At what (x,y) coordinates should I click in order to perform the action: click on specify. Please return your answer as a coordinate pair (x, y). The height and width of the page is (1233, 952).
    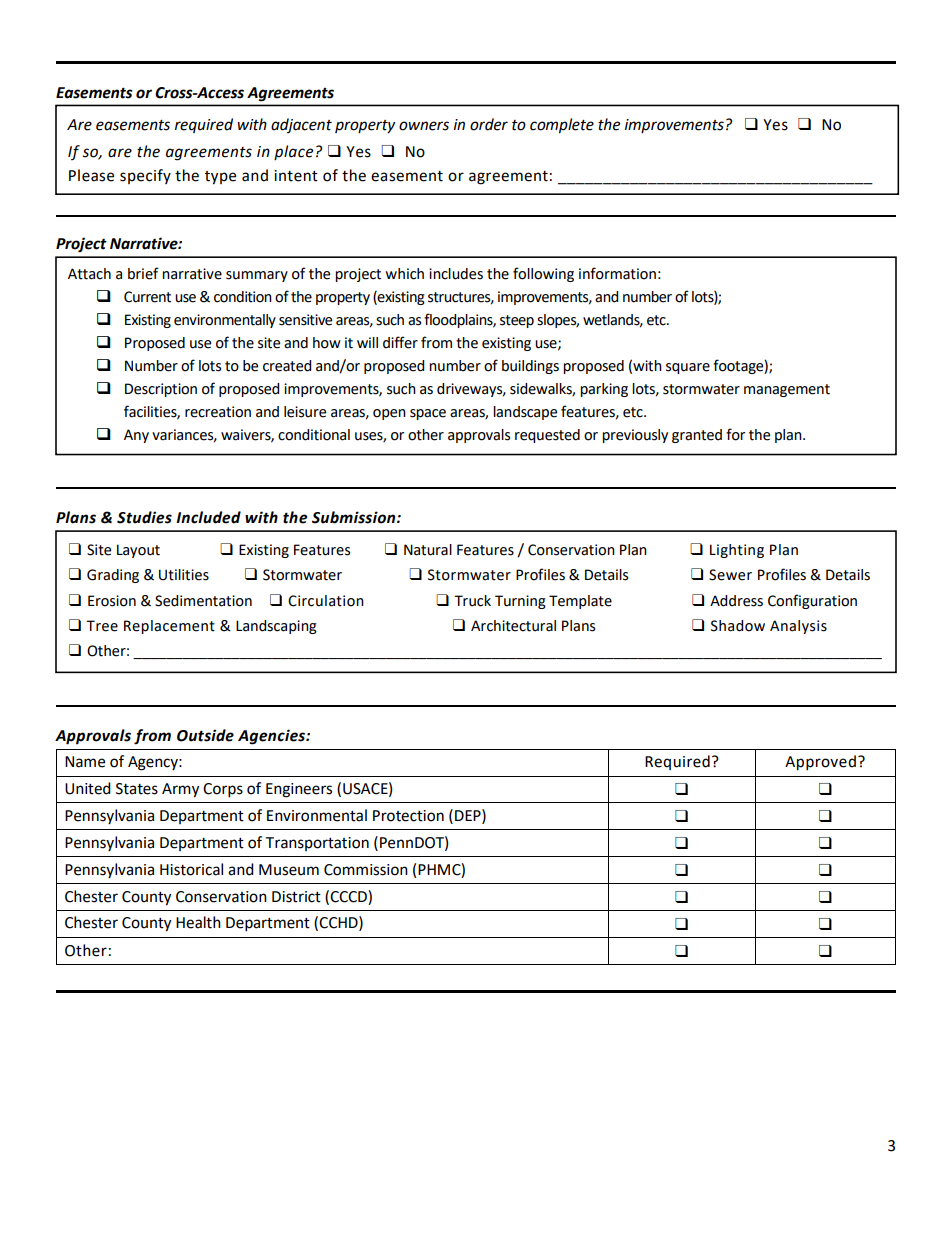
    Looking at the image, I should click on (145, 176).
